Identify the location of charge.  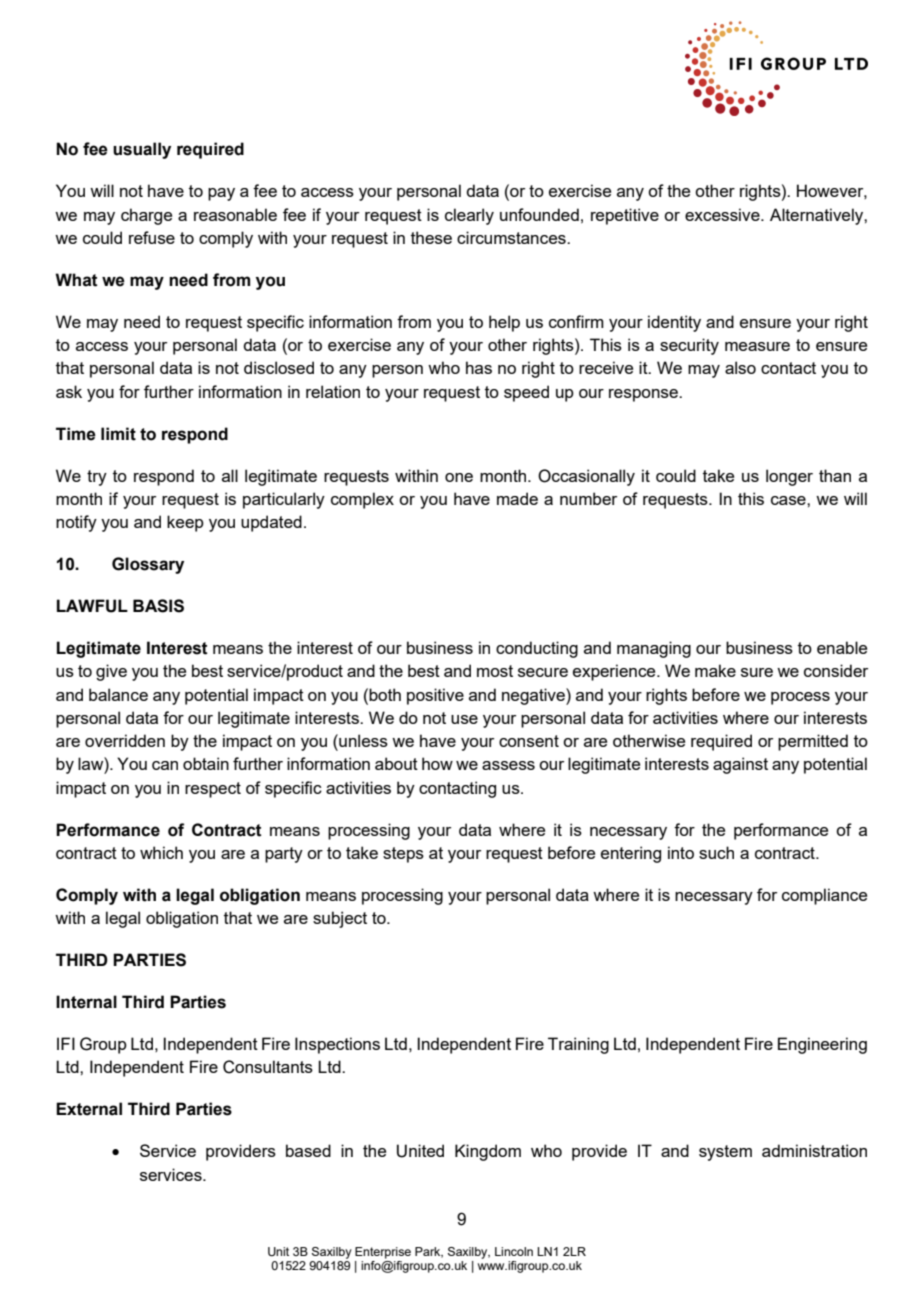
(146, 216).
